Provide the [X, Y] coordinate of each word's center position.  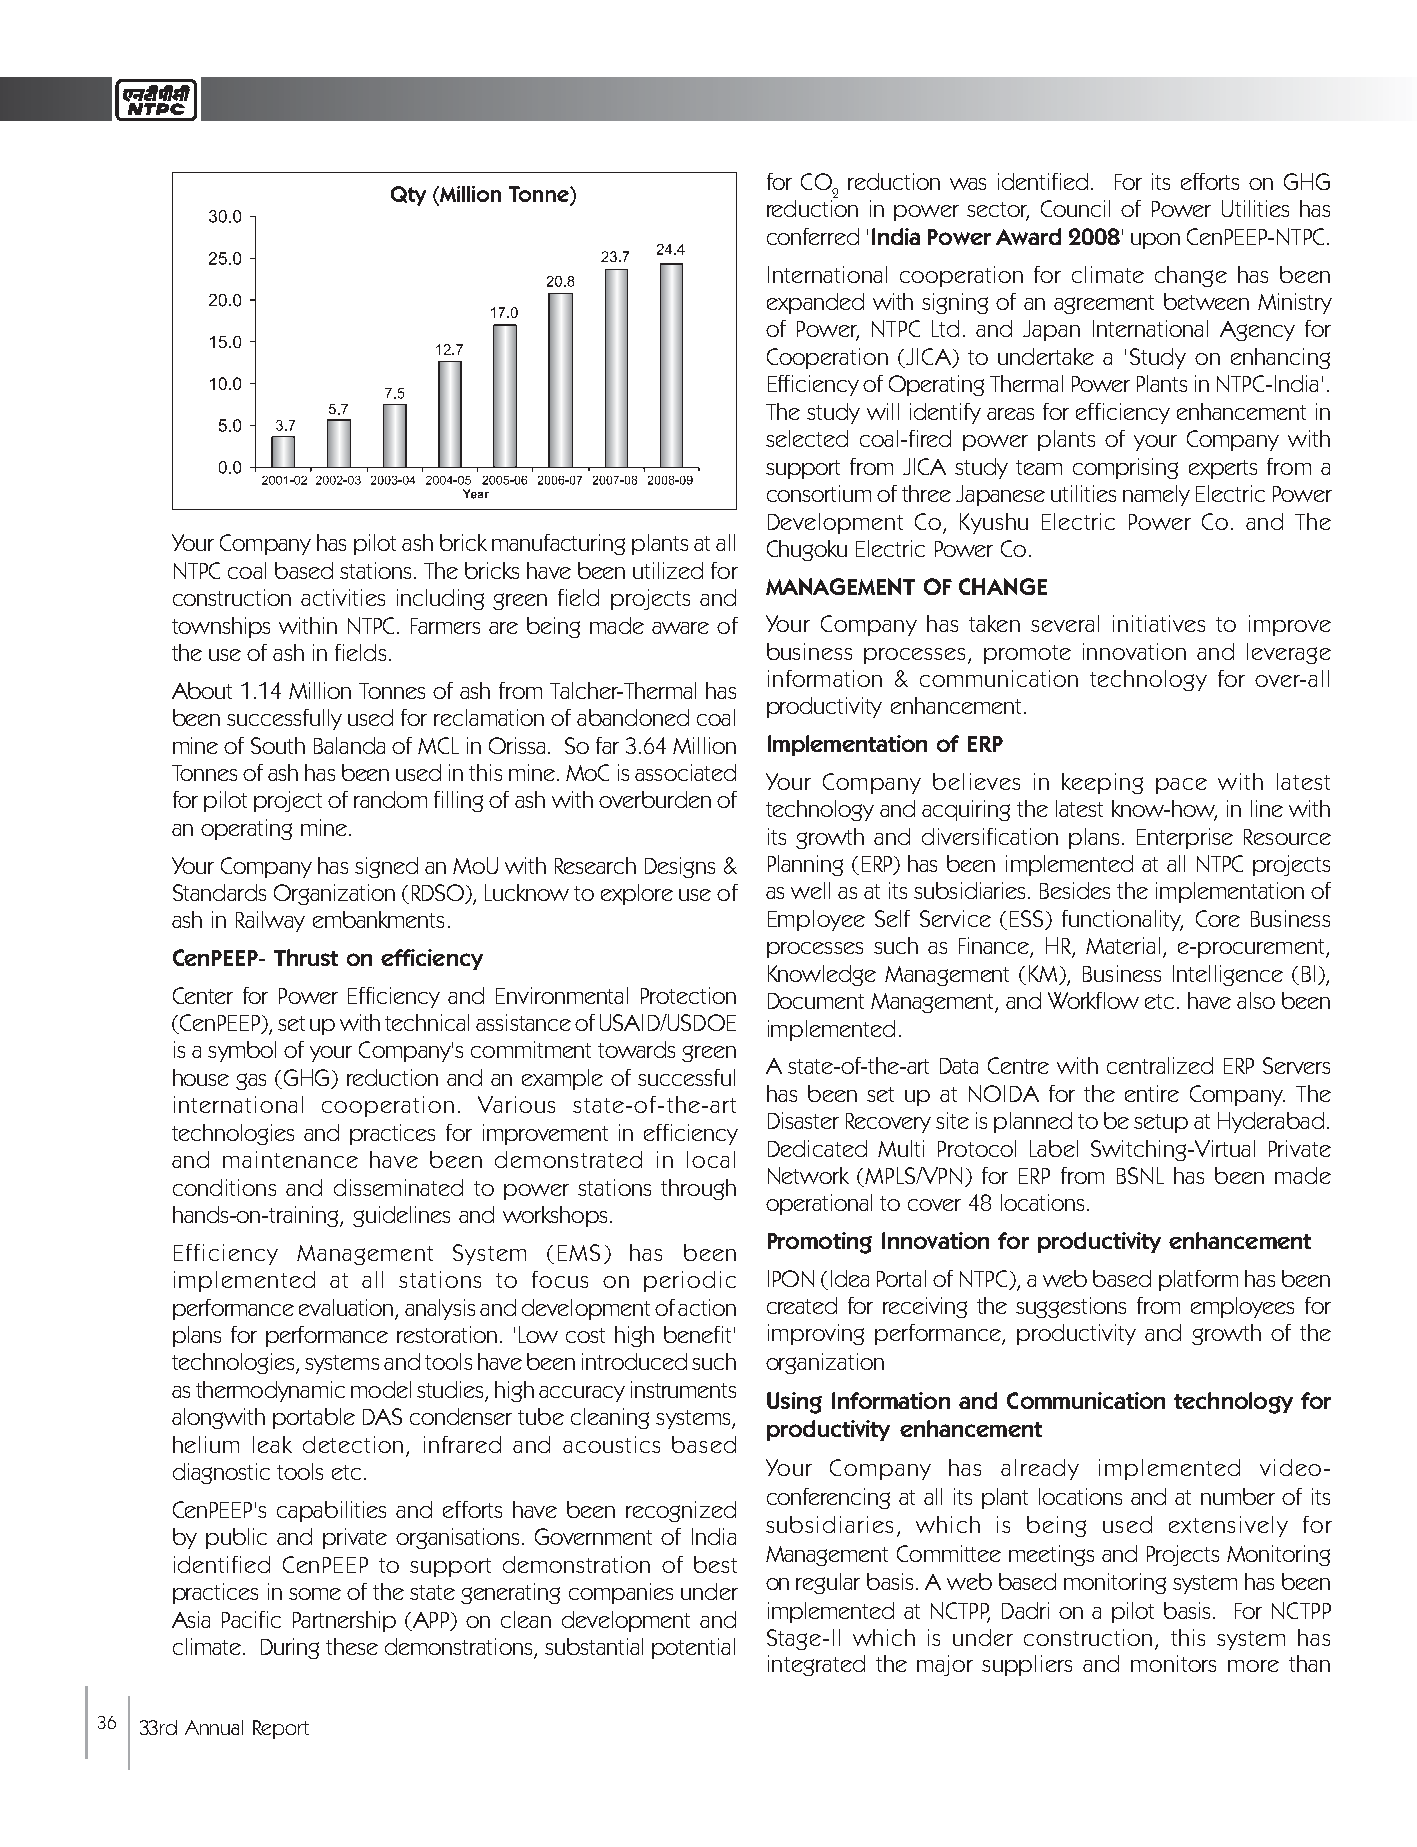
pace [1181, 786]
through [698, 1189]
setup [1161, 1123]
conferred [813, 236]
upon [1155, 241]
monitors [1173, 1663]
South [278, 745]
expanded [815, 303]
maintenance [290, 1159]
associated [685, 772]
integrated [816, 1665]
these [352, 1646]
